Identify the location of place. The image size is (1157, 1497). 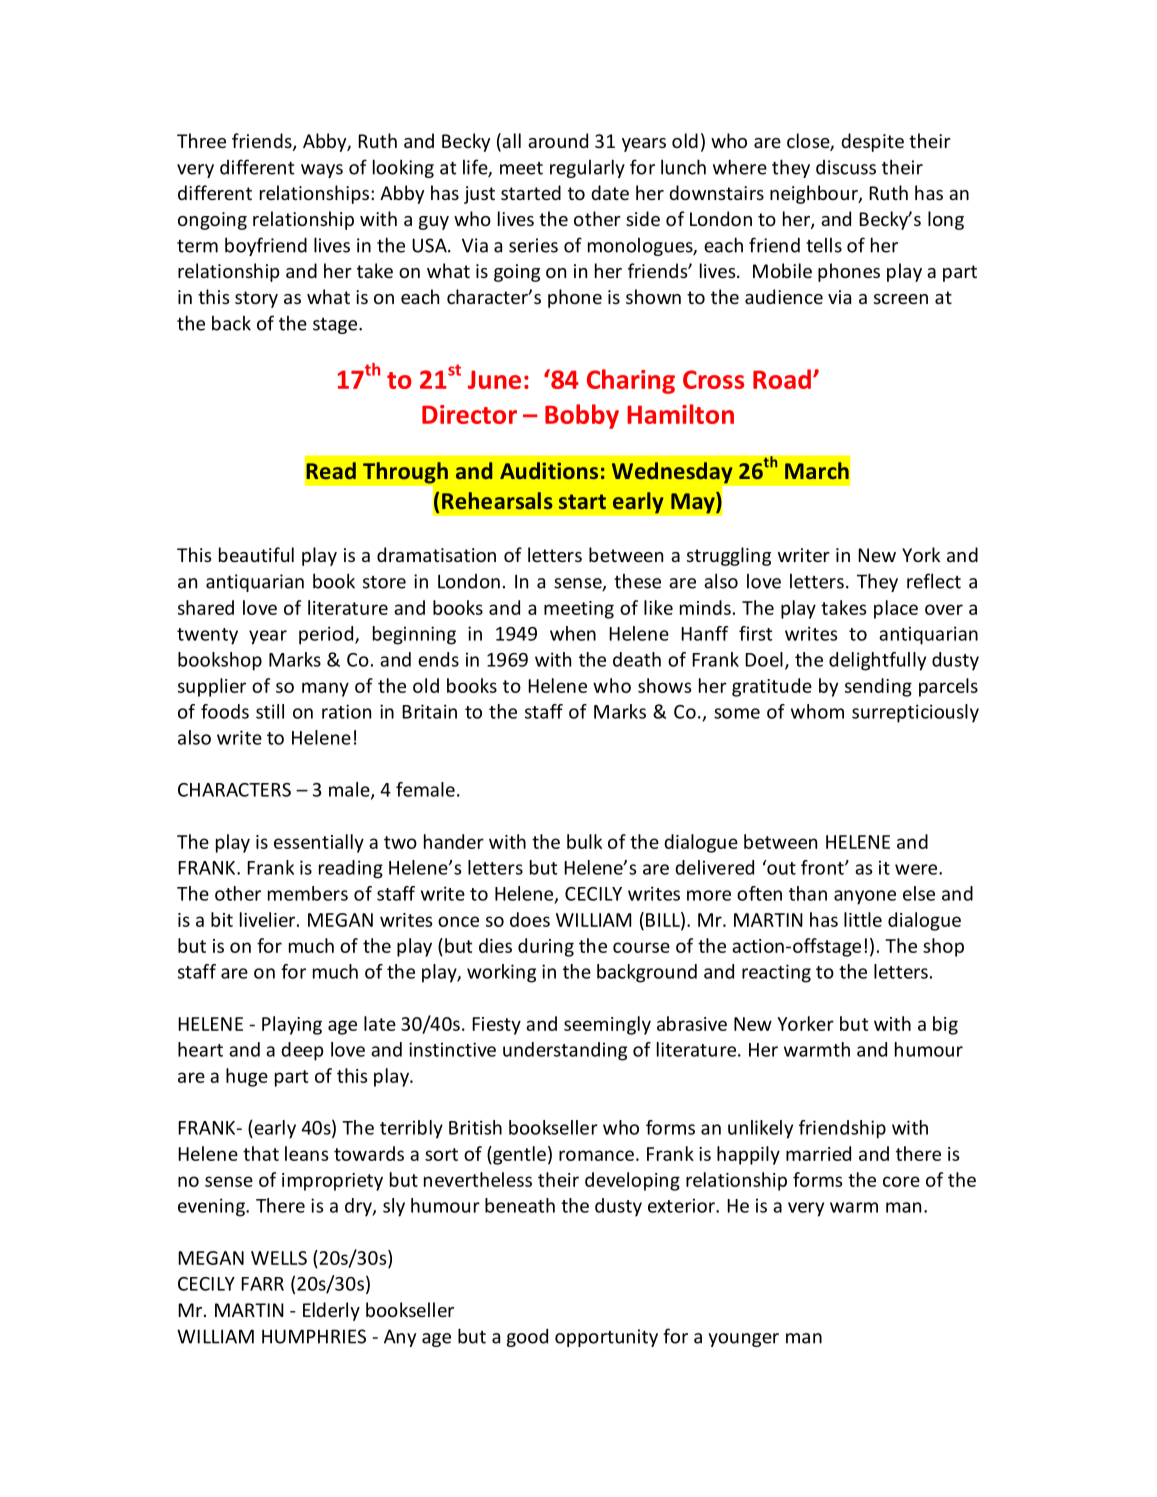
(896, 609).
